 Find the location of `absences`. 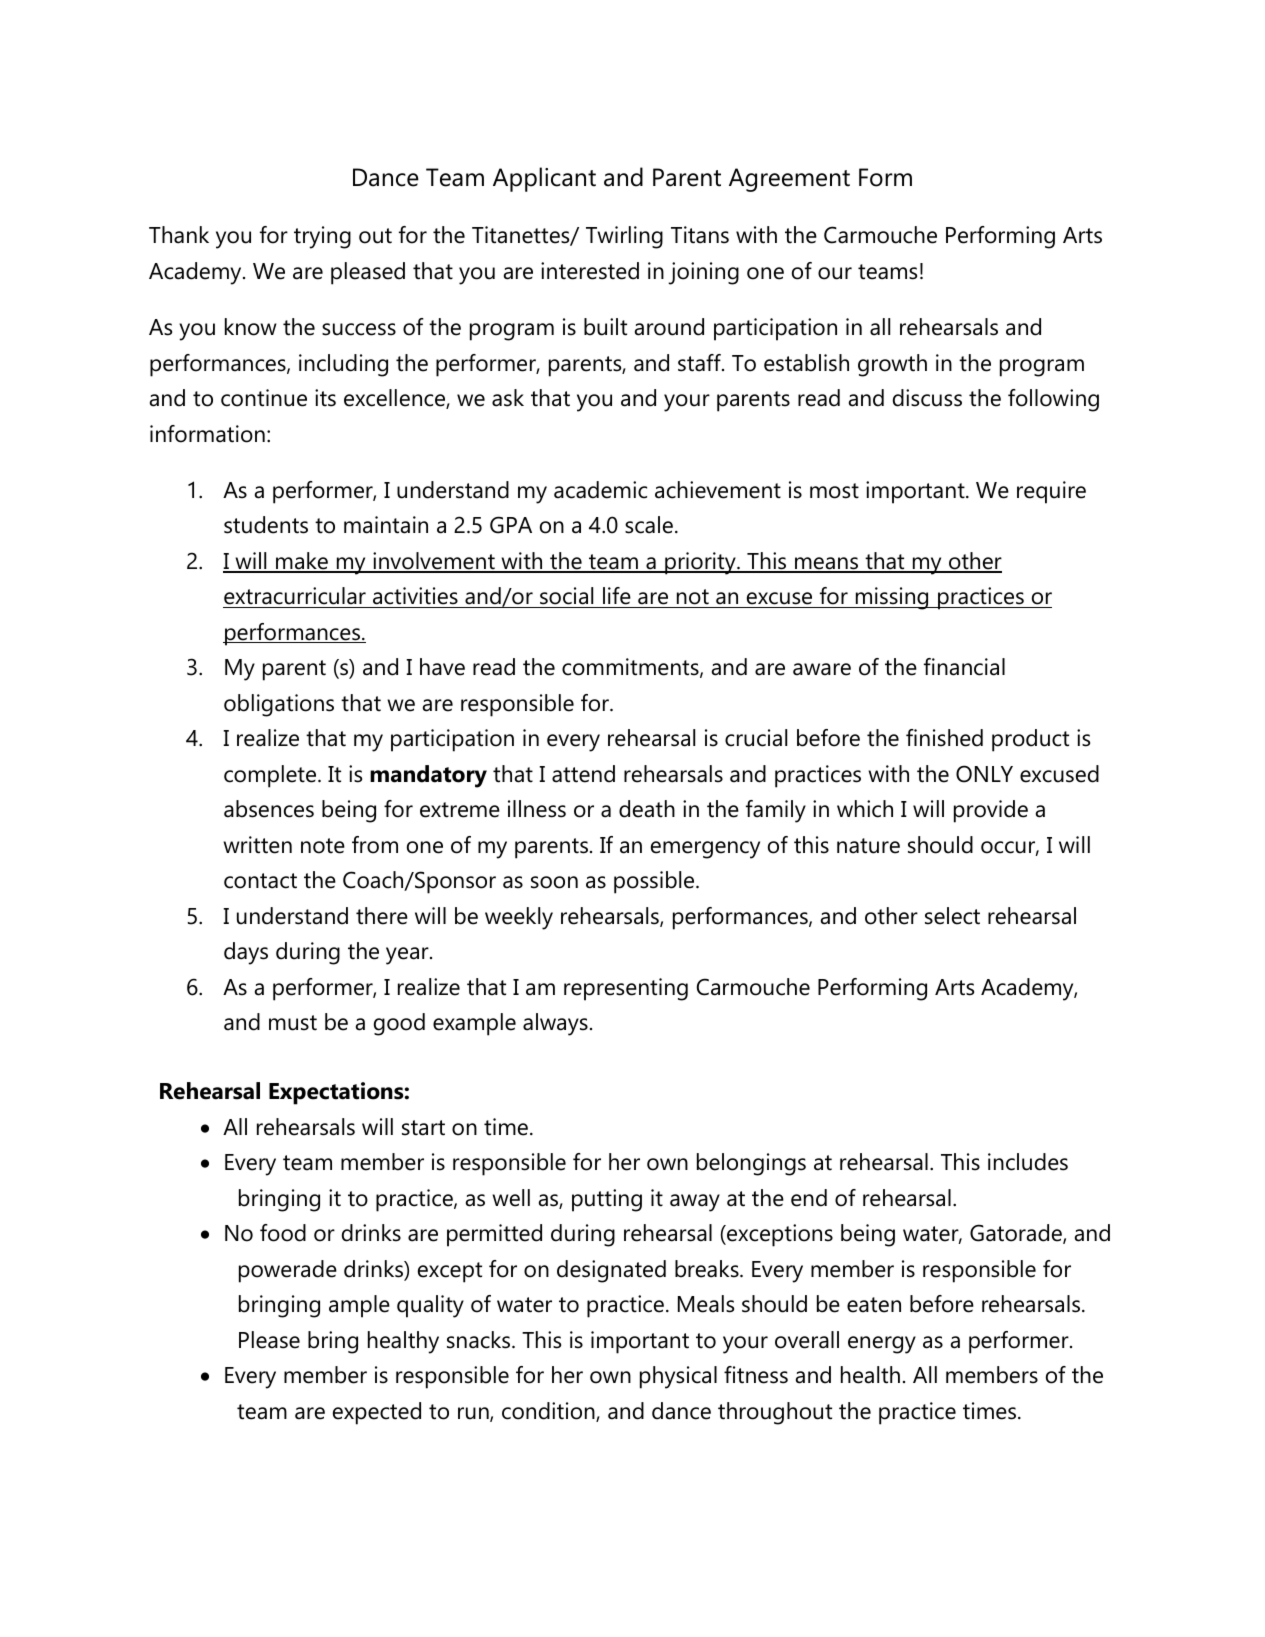

absences is located at coordinates (269, 809).
